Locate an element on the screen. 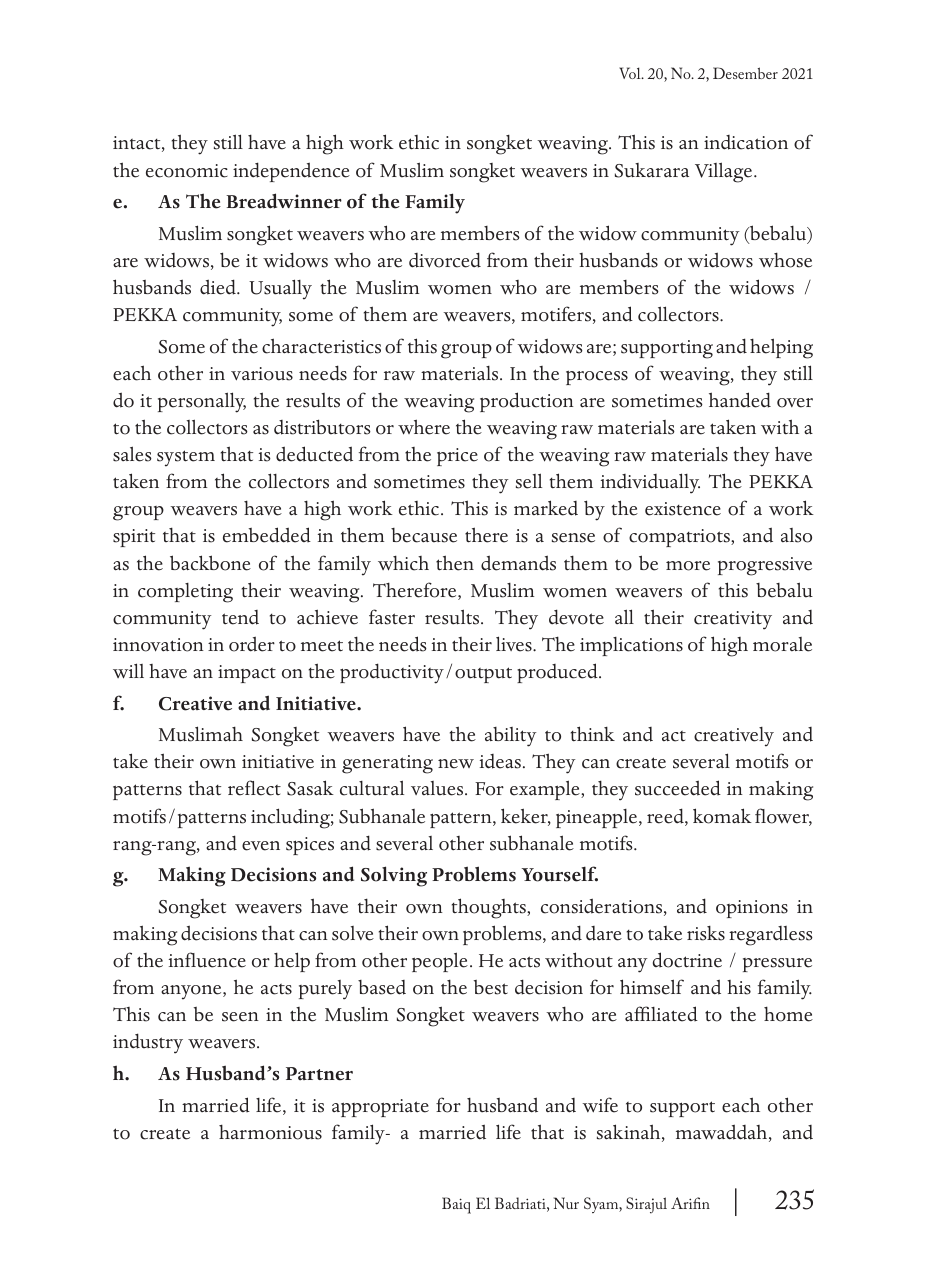  handed is located at coordinates (740, 400).
